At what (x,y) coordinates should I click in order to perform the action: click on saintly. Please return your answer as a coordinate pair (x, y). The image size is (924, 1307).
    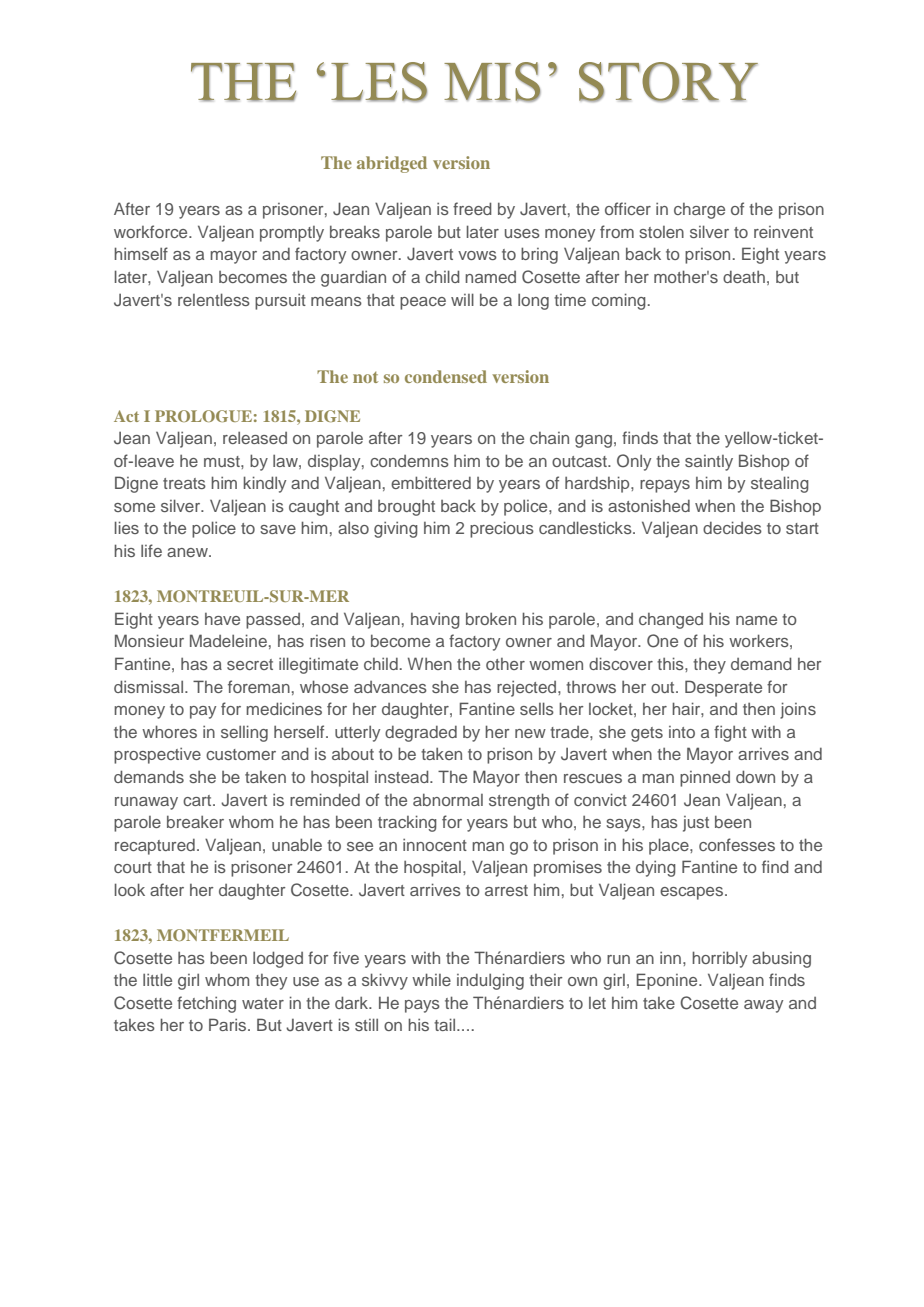
    Looking at the image, I should click on (709, 463).
